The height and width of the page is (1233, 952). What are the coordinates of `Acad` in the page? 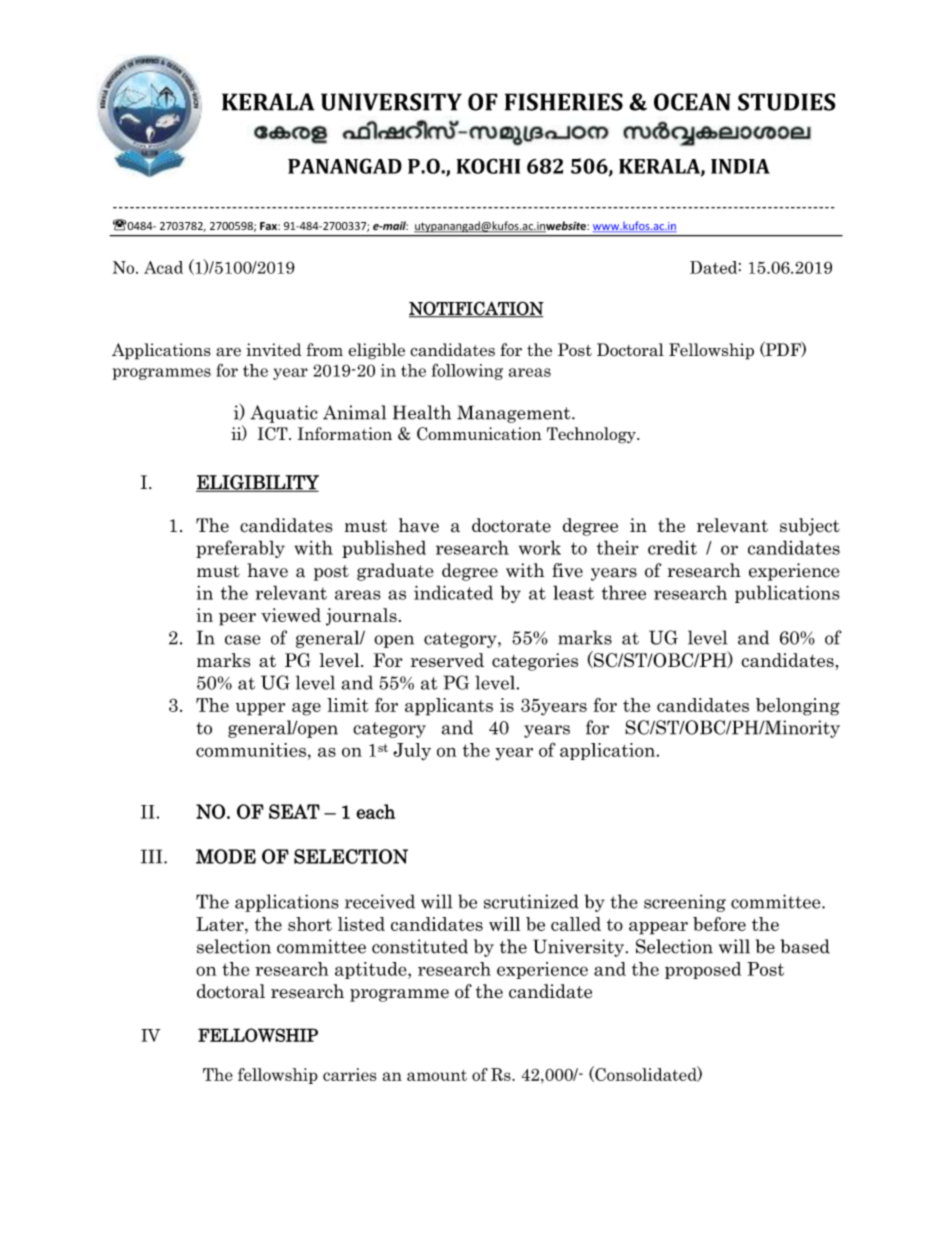 It's located at (163, 267).
